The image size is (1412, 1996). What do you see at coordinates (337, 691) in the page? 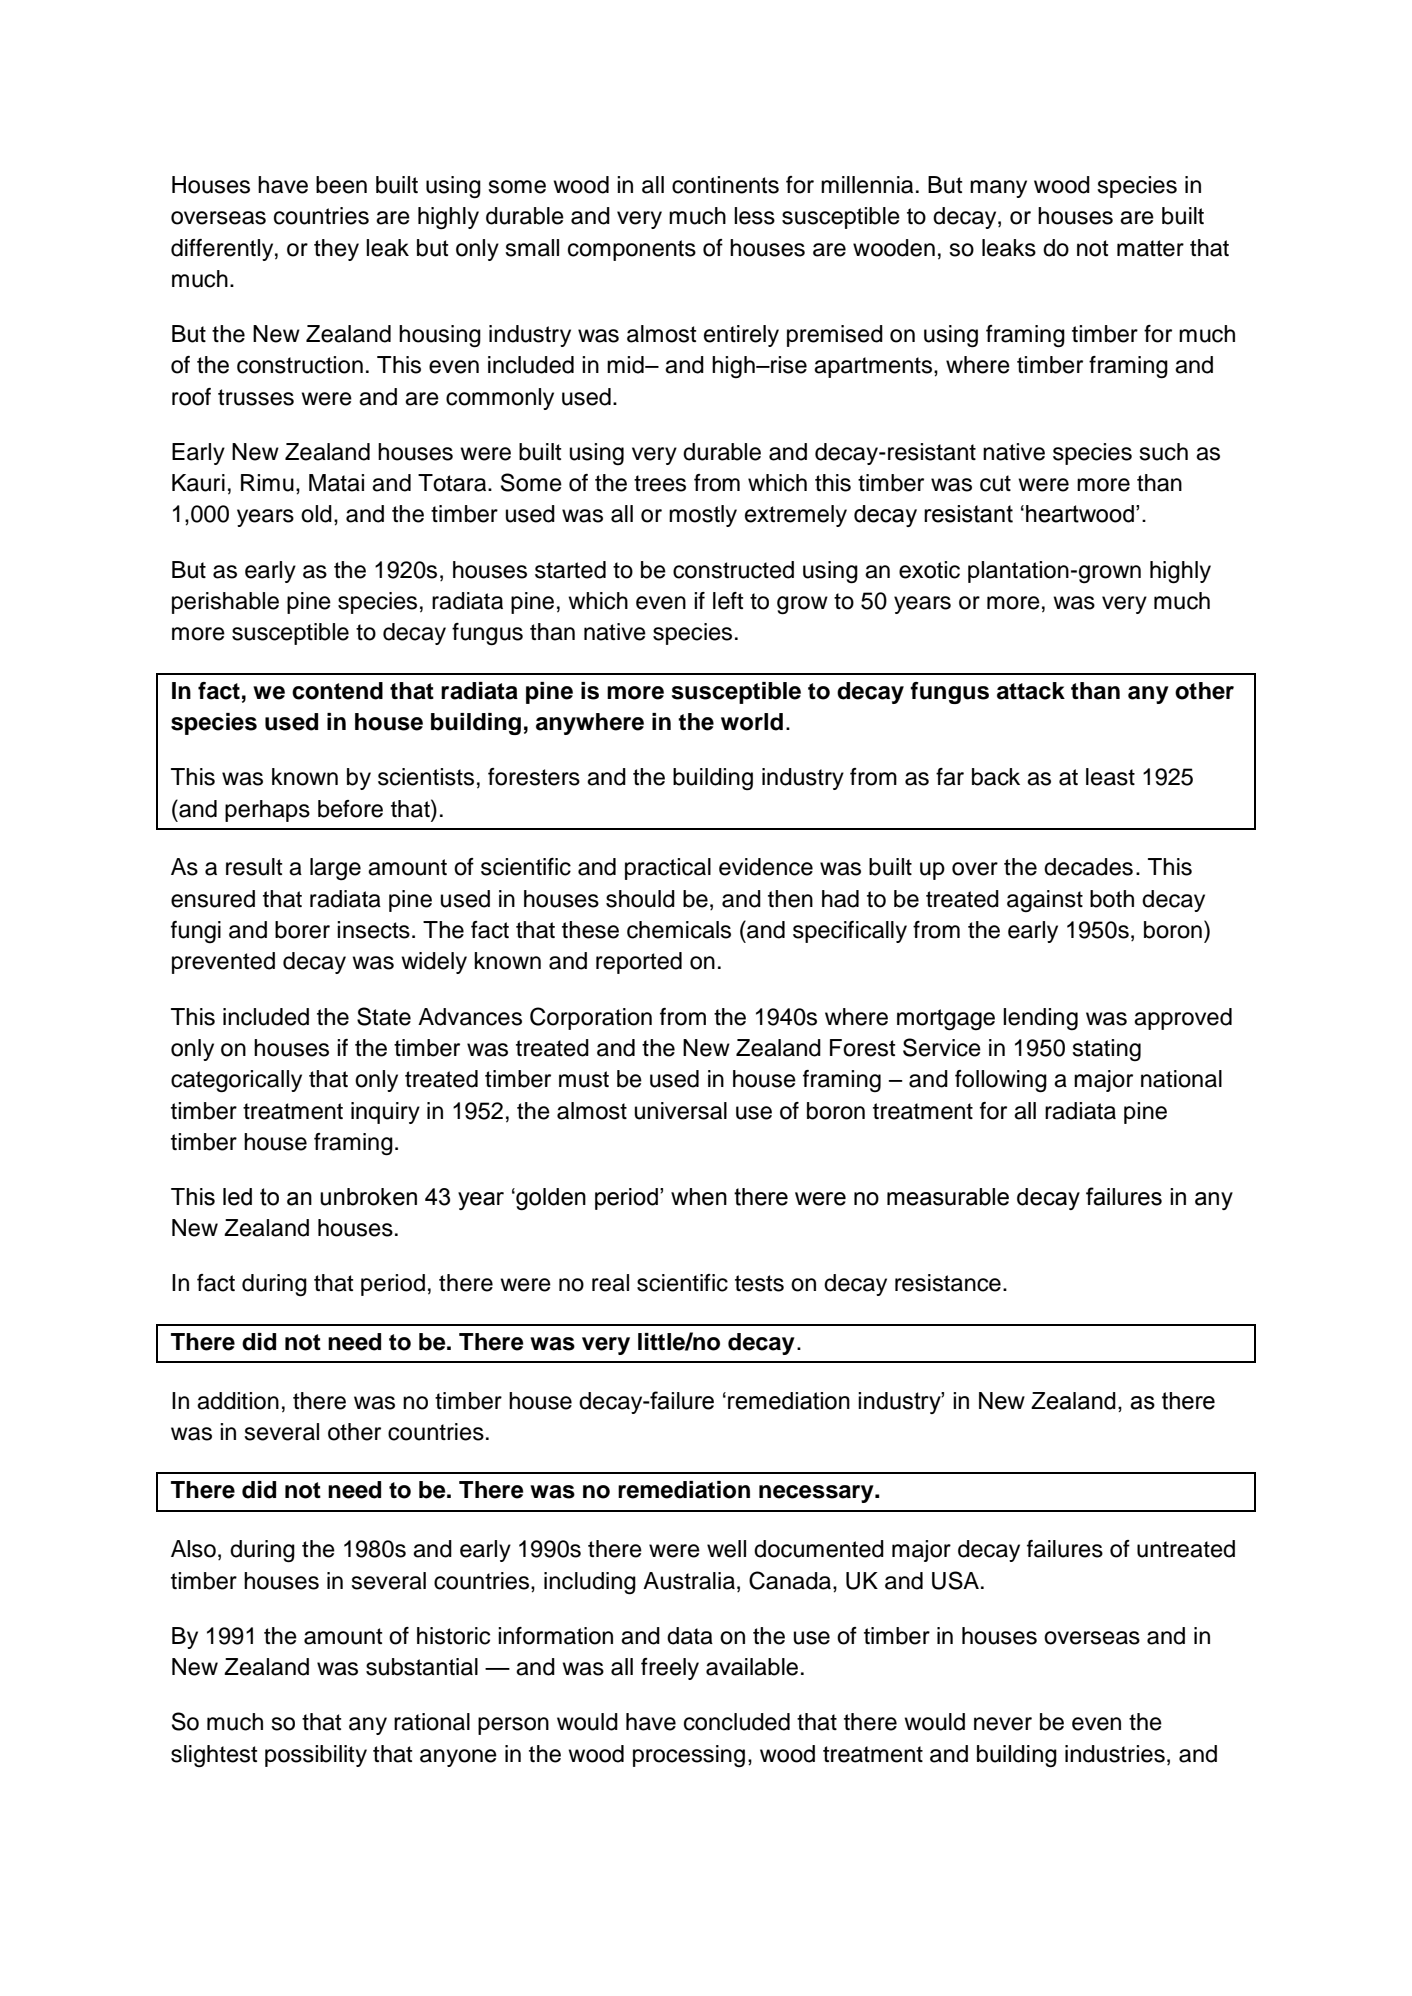
I see `contend` at bounding box center [337, 691].
